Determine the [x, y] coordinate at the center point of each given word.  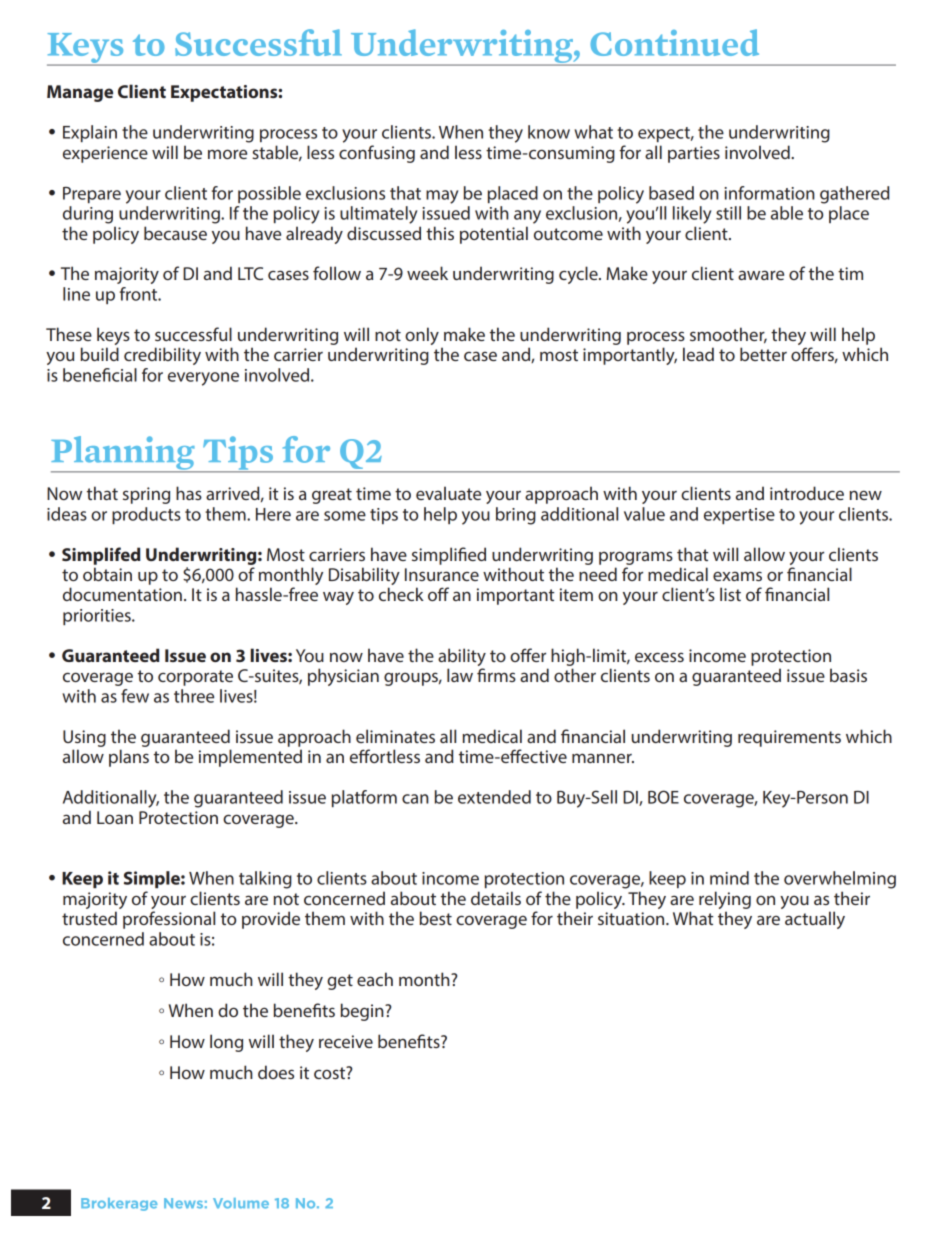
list [730, 594]
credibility [162, 356]
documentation [122, 594]
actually [815, 920]
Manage [80, 93]
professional [169, 920]
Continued [674, 42]
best [436, 918]
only [422, 336]
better [763, 354]
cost [331, 1072]
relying [725, 900]
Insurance [442, 574]
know [549, 132]
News [183, 1203]
